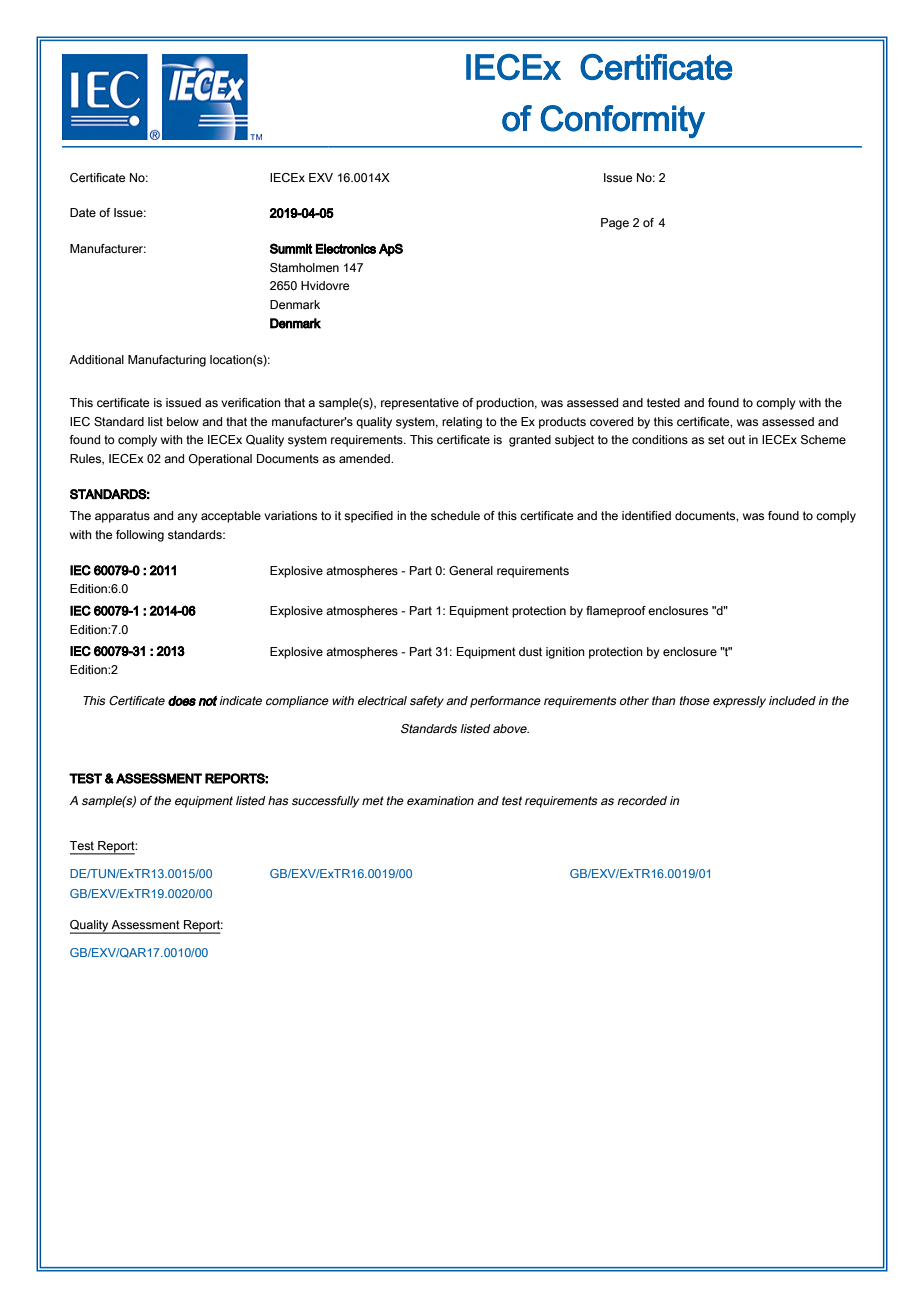 The image size is (924, 1308). Describe the element at coordinates (420, 404) in the screenshot. I see `representative` at that location.
